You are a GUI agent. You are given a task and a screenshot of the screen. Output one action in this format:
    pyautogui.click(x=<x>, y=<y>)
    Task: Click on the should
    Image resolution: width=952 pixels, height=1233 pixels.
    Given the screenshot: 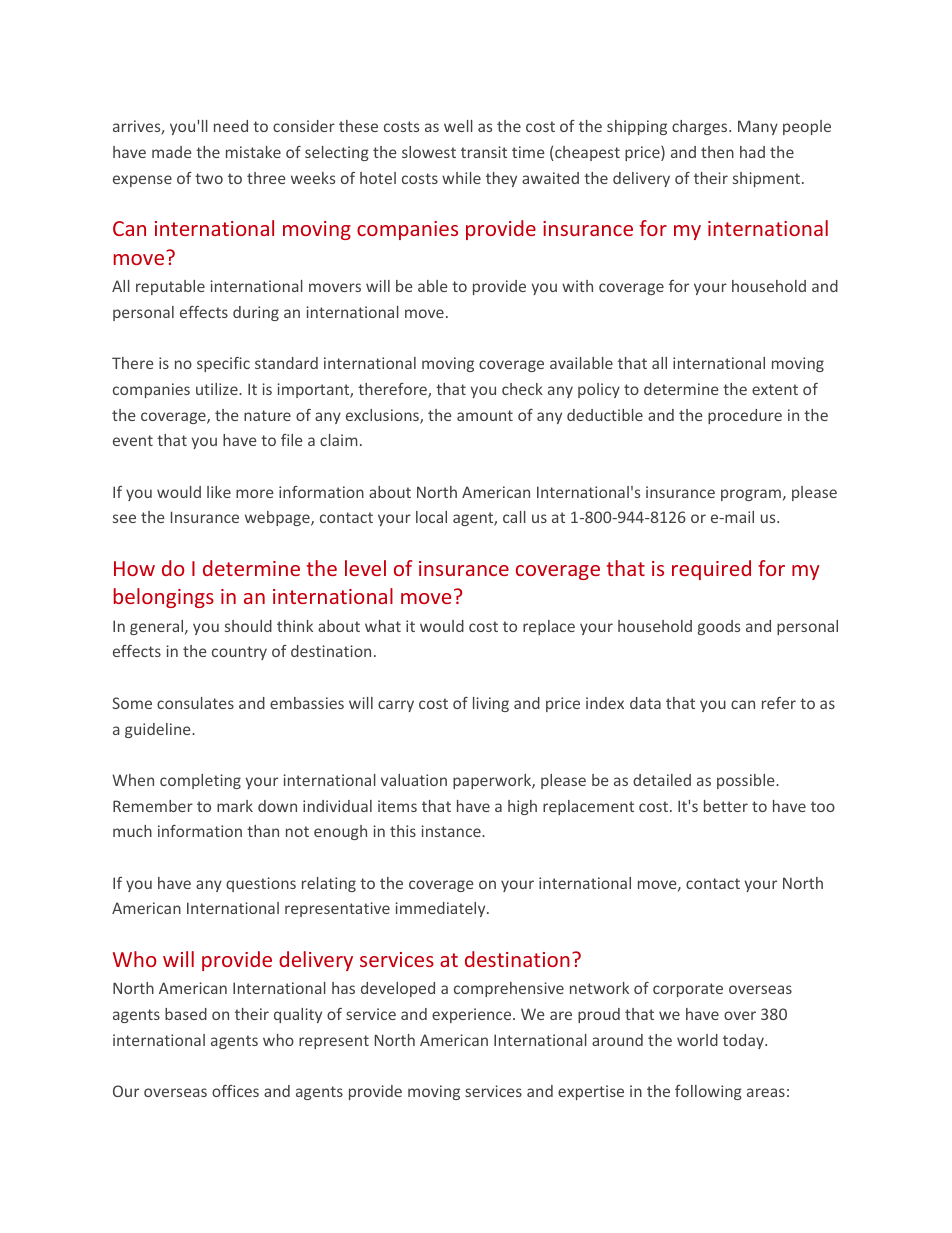 What is the action you would take?
    pyautogui.click(x=248, y=626)
